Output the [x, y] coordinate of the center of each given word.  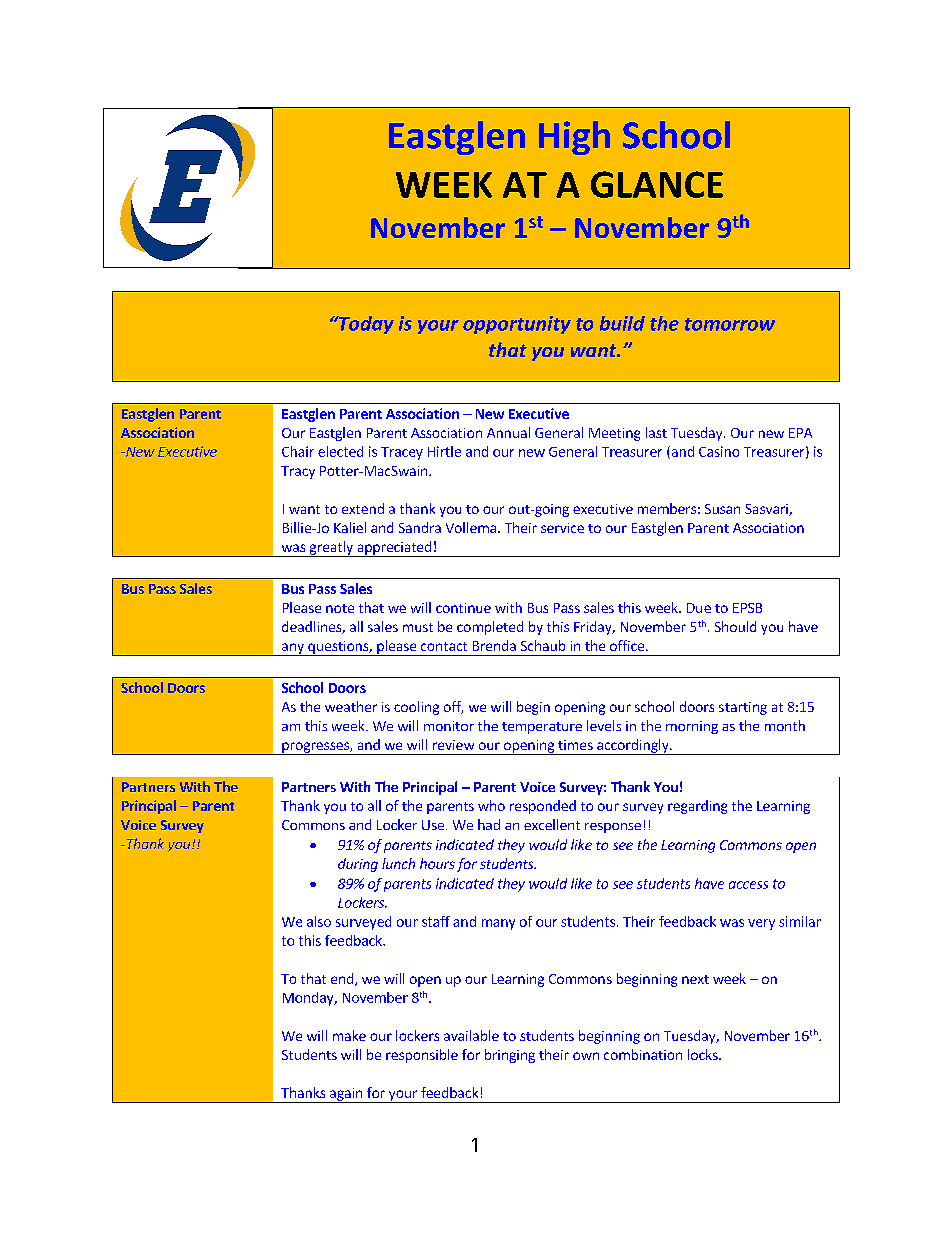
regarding [697, 807]
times [575, 745]
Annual [508, 432]
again [346, 1095]
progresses [315, 748]
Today [365, 325]
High [574, 138]
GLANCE [657, 184]
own [586, 1056]
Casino [719, 451]
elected [340, 451]
